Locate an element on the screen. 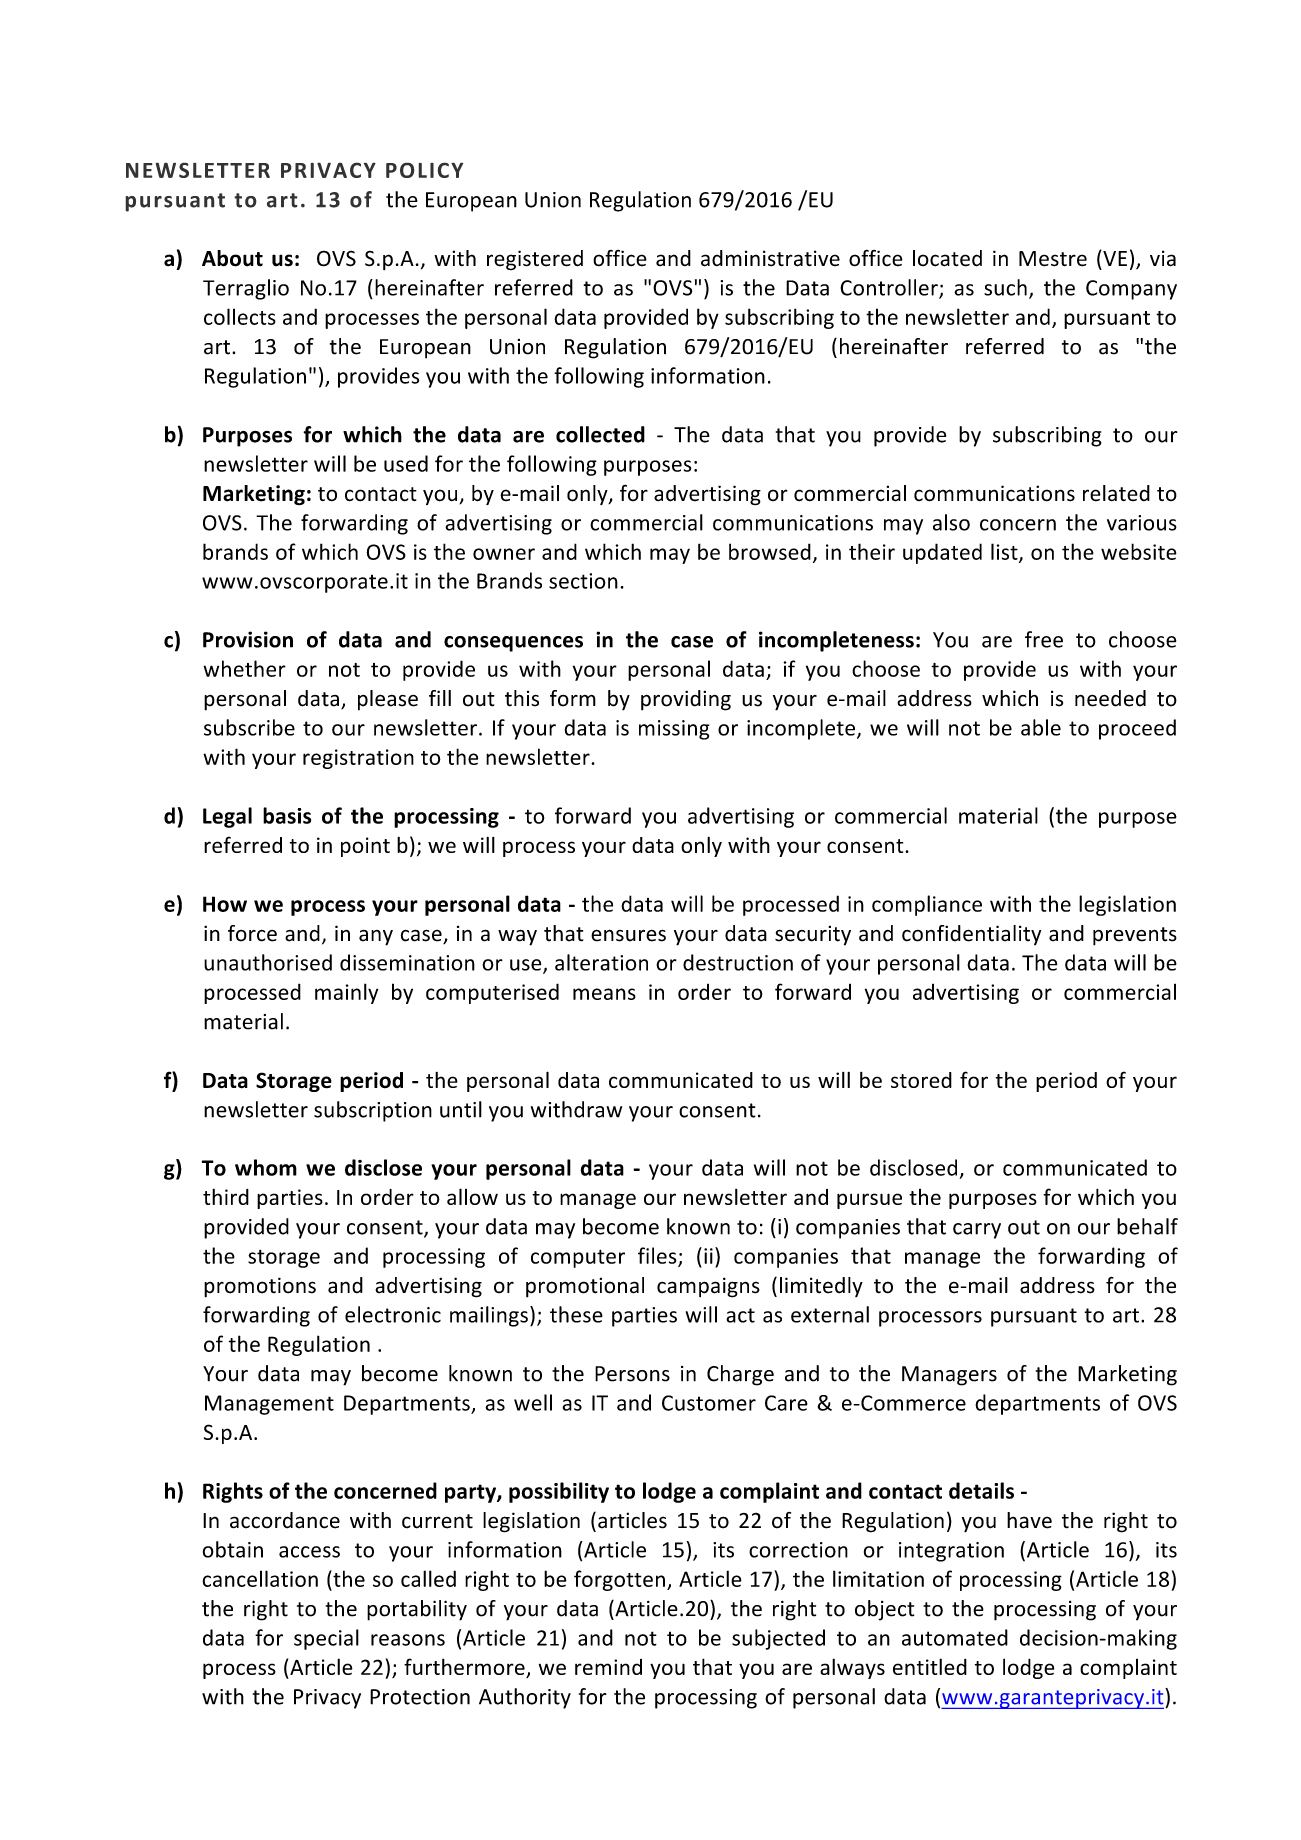 This screenshot has height=1840, width=1301. means is located at coordinates (604, 994).
